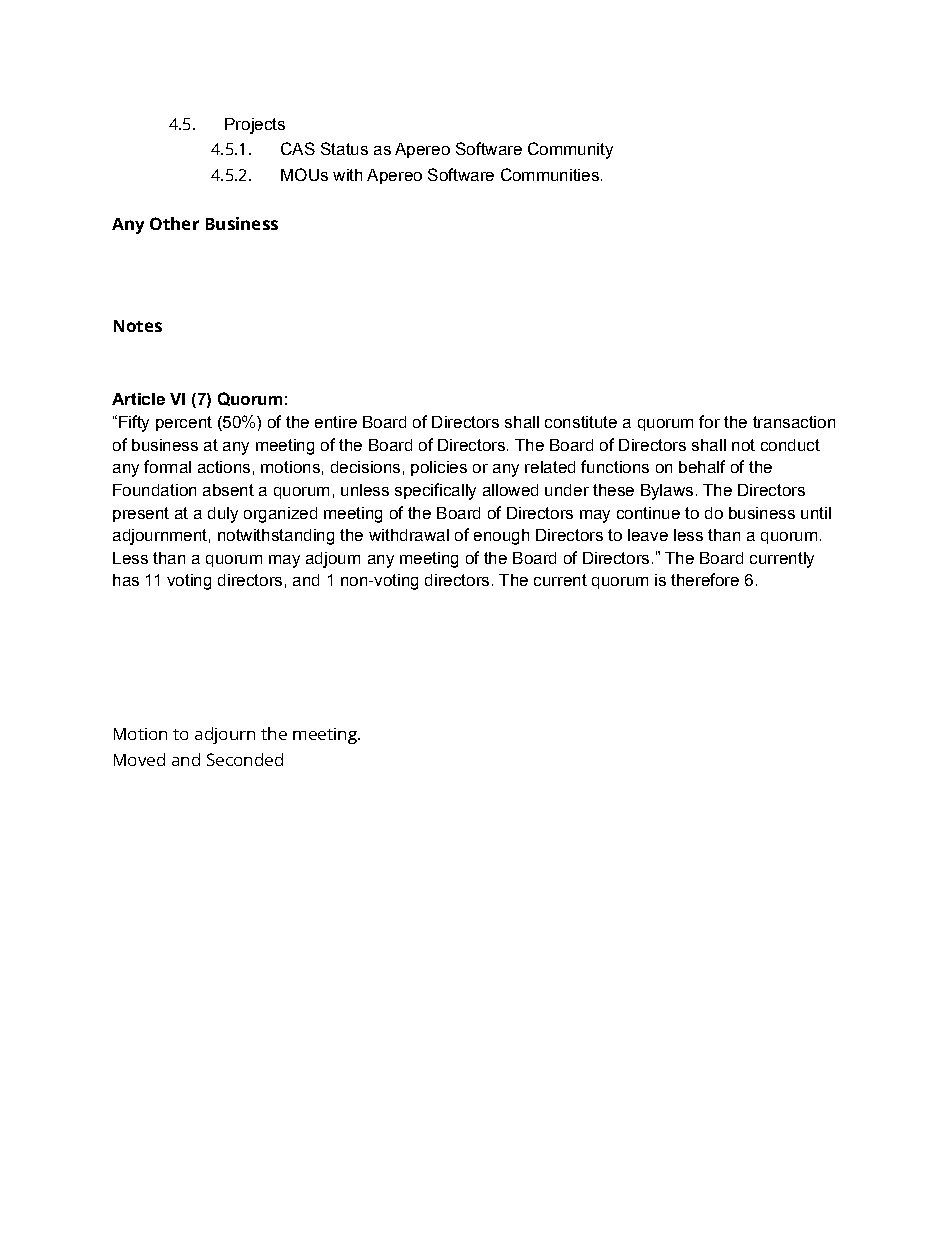  I want to click on transaction, so click(794, 422).
